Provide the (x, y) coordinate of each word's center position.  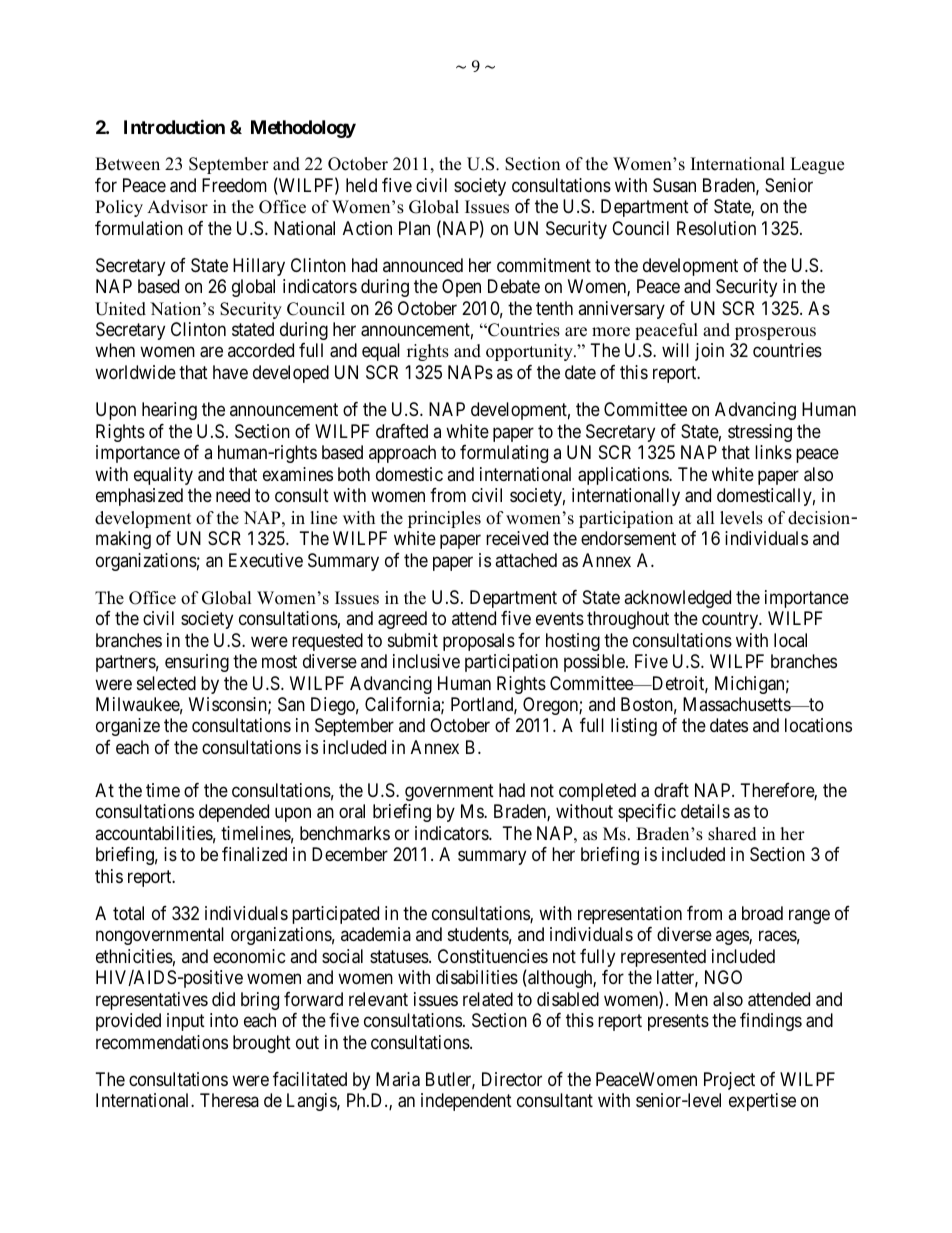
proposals (479, 642)
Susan (674, 185)
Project (729, 1081)
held (361, 185)
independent (466, 1102)
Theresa (229, 1100)
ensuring (197, 663)
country (731, 620)
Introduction (174, 126)
